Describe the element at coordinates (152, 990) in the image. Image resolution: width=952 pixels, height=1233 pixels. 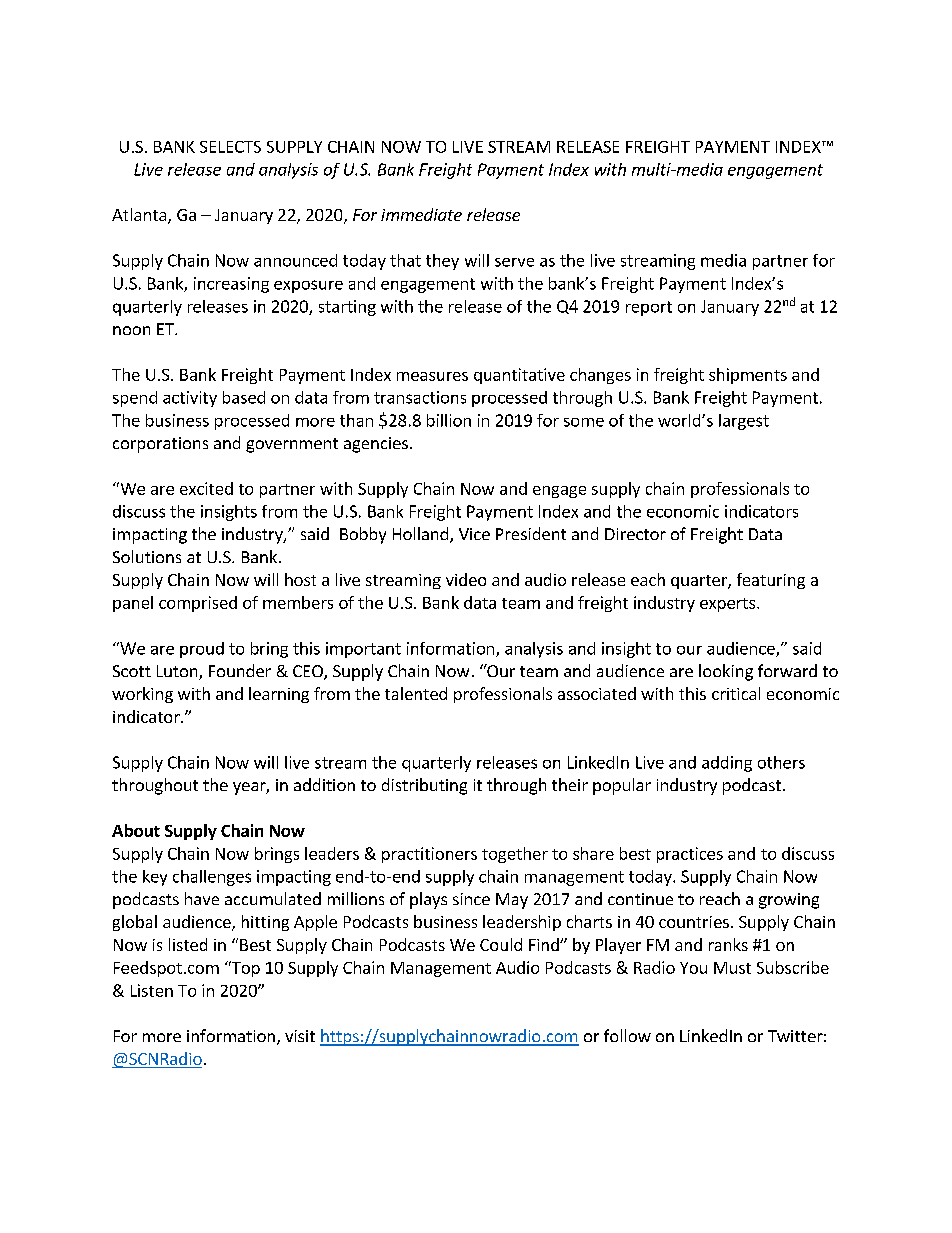
I see `Listen` at that location.
